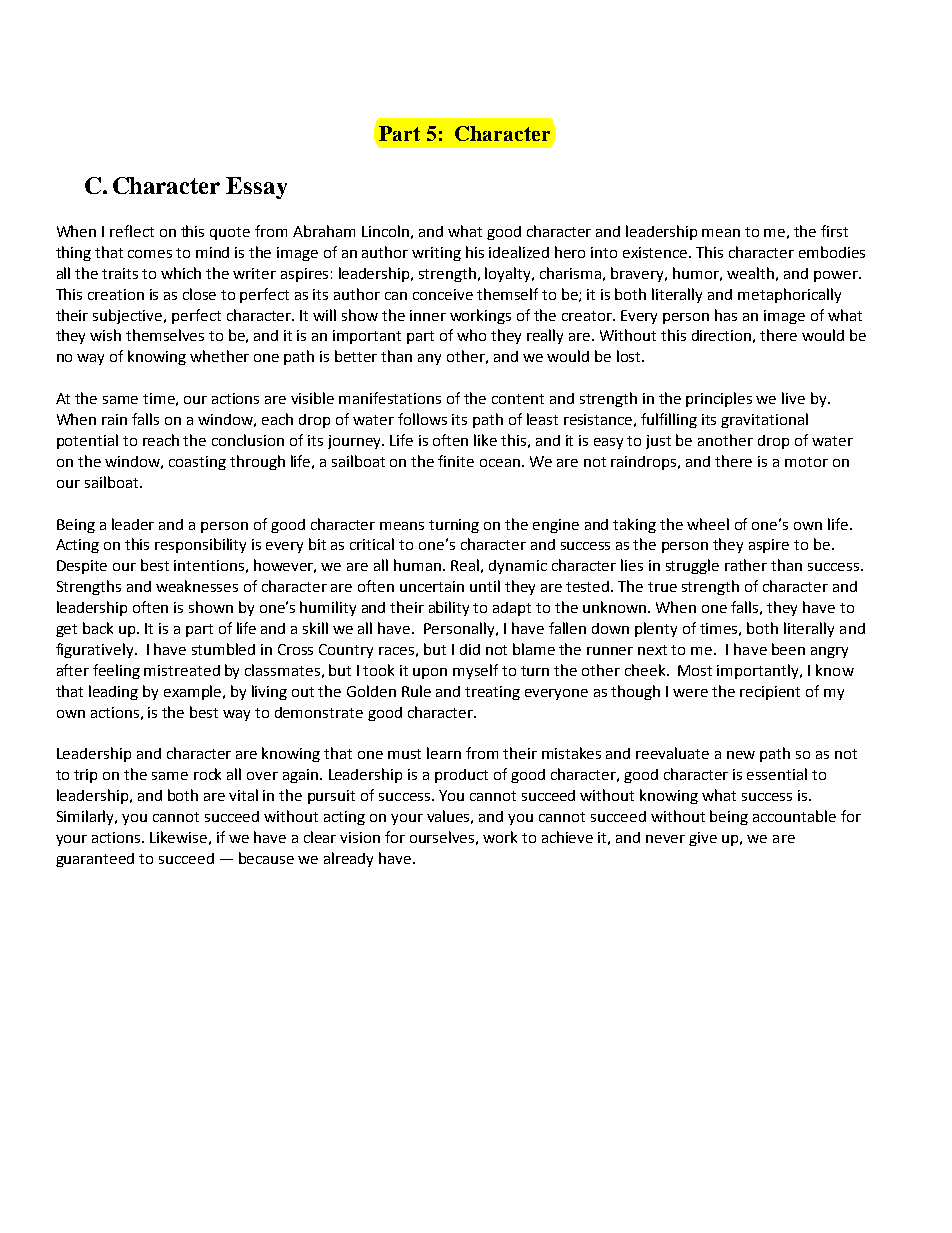  What do you see at coordinates (764, 420) in the screenshot?
I see `gravitational` at bounding box center [764, 420].
